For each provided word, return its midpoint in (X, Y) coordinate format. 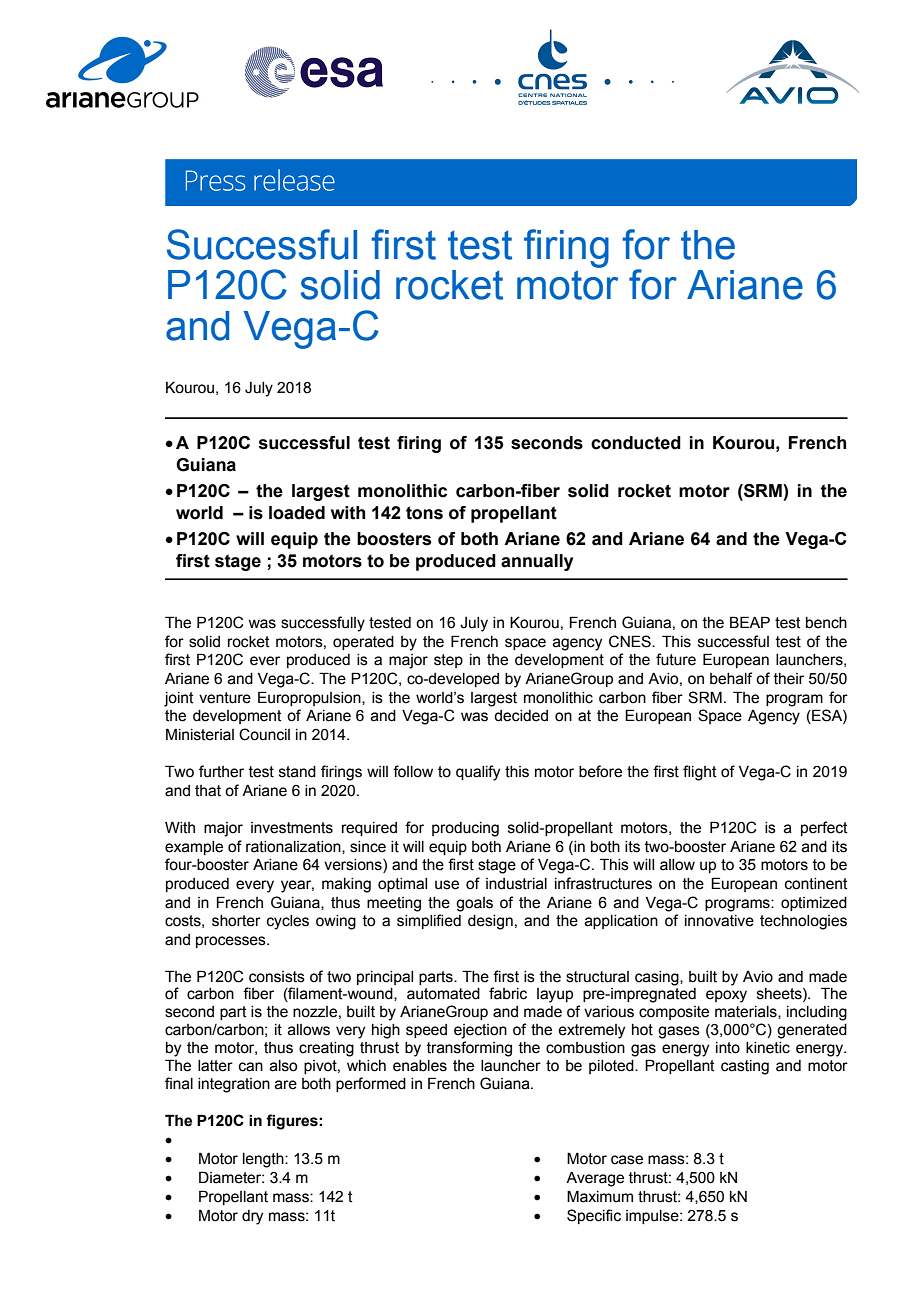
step (448, 661)
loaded (297, 513)
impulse (653, 1217)
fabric (508, 993)
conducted (636, 443)
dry (252, 1217)
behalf (731, 678)
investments (292, 828)
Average (595, 1179)
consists (277, 977)
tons (424, 513)
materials (747, 1012)
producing (465, 829)
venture (225, 698)
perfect (824, 828)
